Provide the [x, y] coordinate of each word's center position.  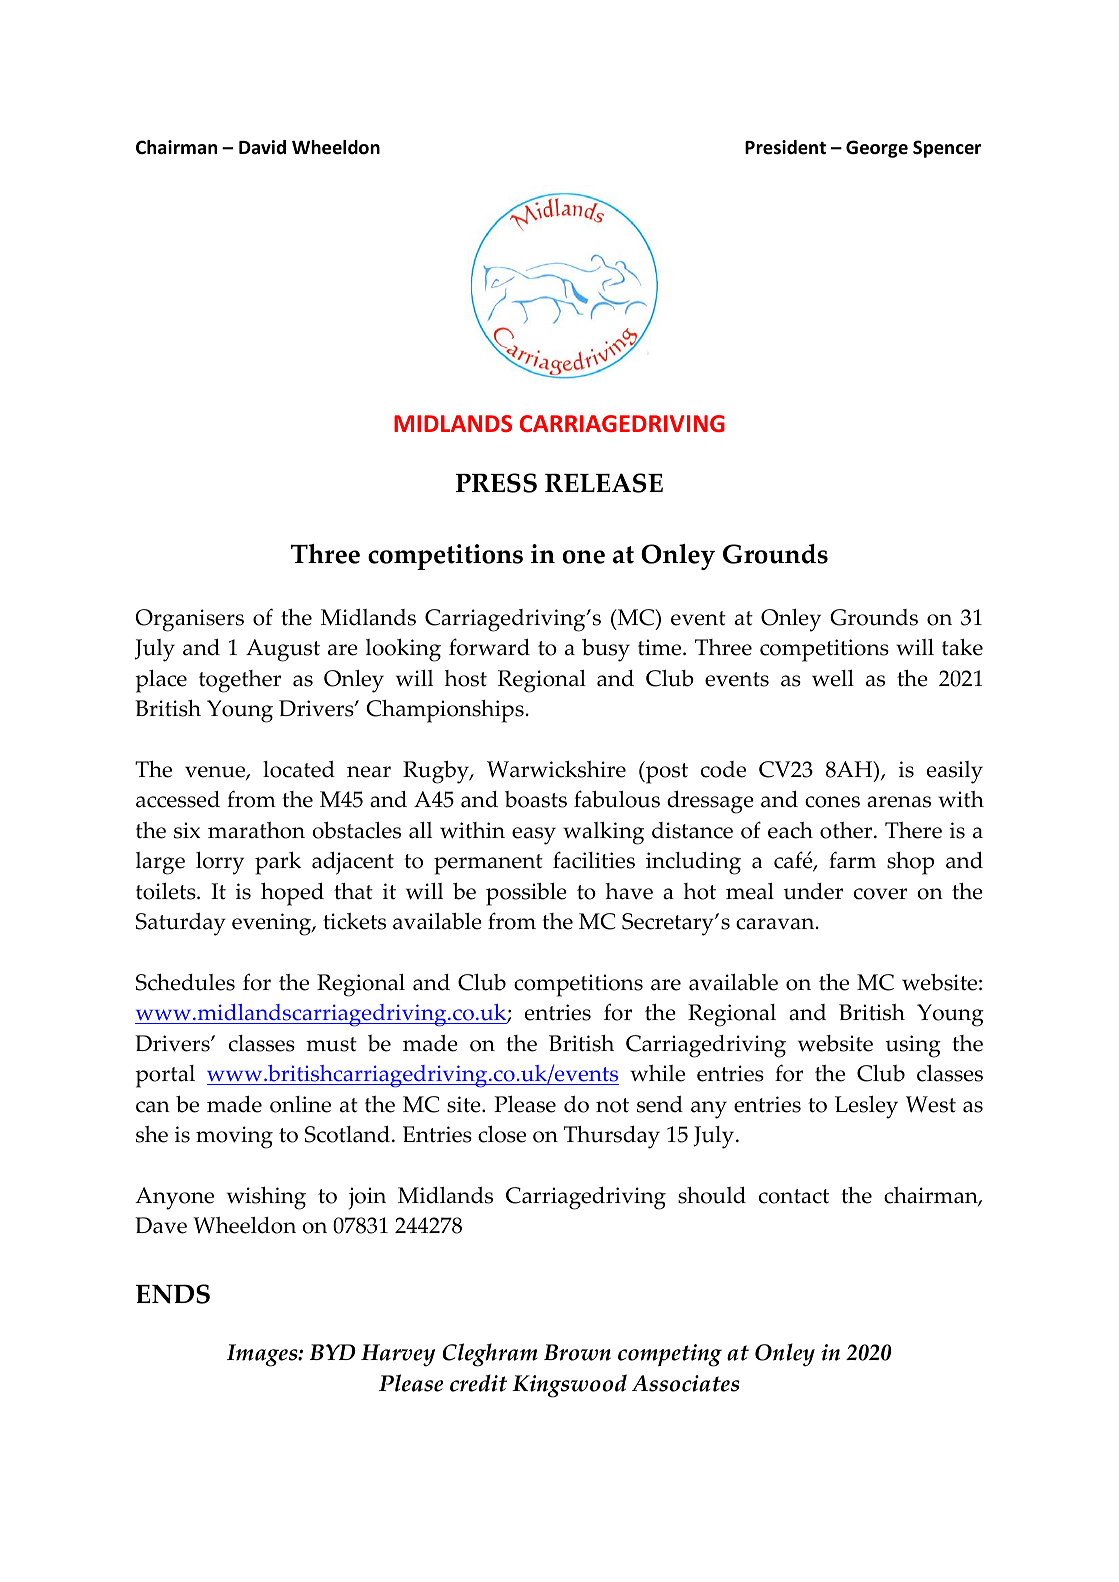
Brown [577, 1352]
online [300, 1104]
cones [832, 802]
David [262, 147]
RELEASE [604, 483]
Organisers [189, 620]
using [913, 1046]
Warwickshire [556, 769]
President [785, 147]
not [612, 1105]
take [962, 647]
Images [263, 1355]
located [299, 769]
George [877, 149]
